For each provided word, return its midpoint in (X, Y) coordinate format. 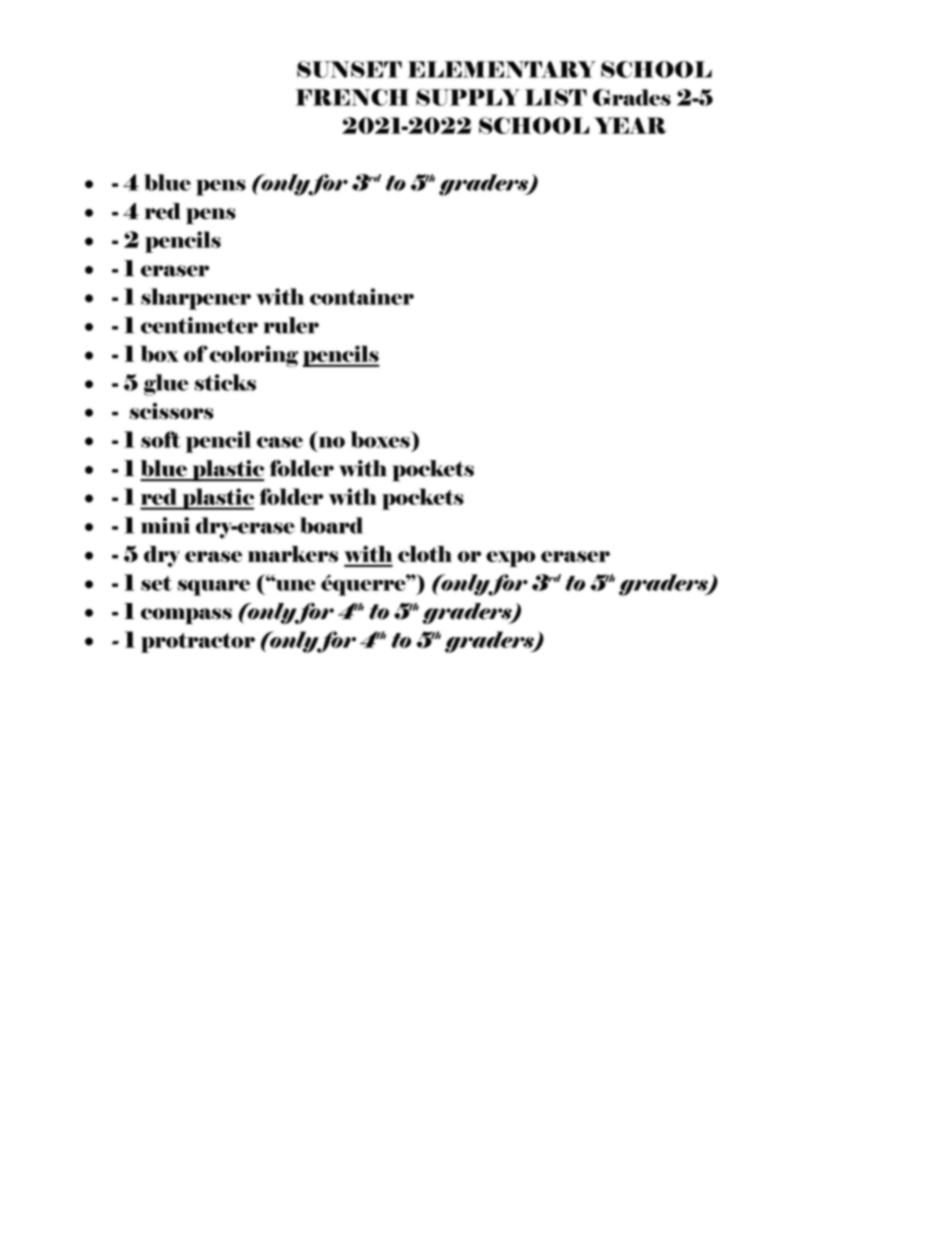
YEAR (630, 125)
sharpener (196, 299)
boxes (381, 439)
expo (511, 559)
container (362, 296)
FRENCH (352, 97)
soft (161, 439)
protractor (198, 643)
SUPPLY (468, 97)
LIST (555, 97)
